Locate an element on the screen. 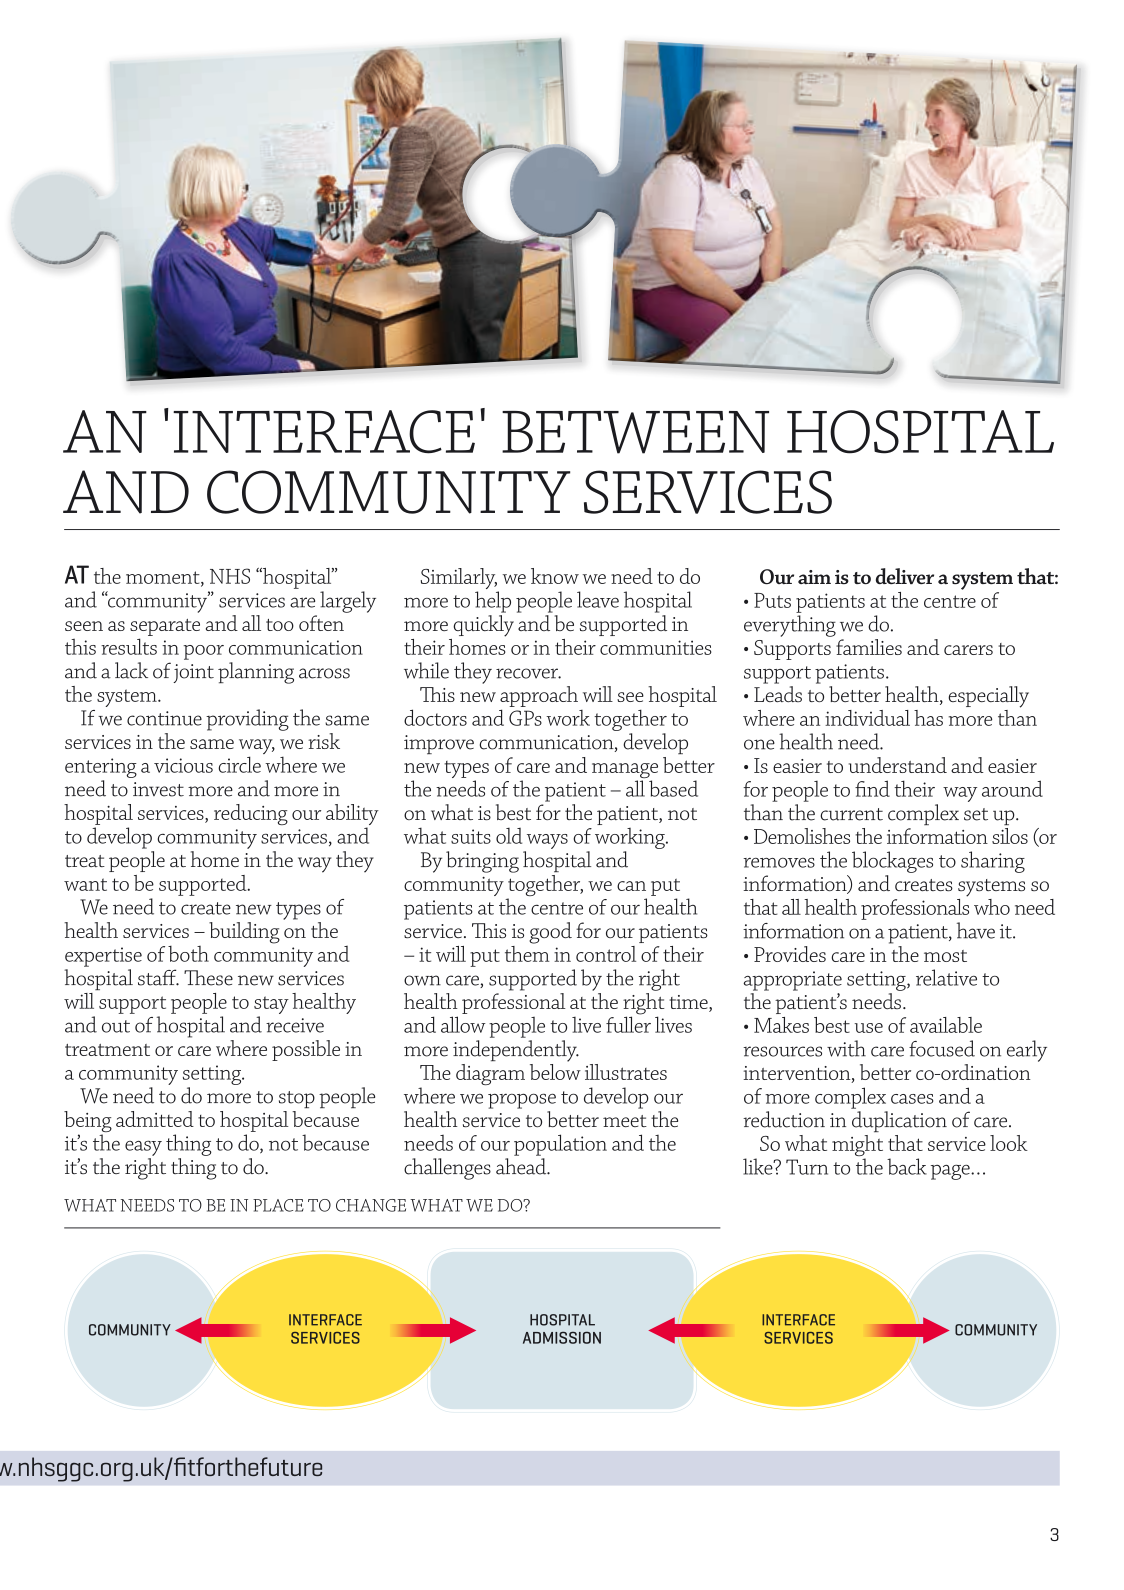  manage is located at coordinates (625, 772).
